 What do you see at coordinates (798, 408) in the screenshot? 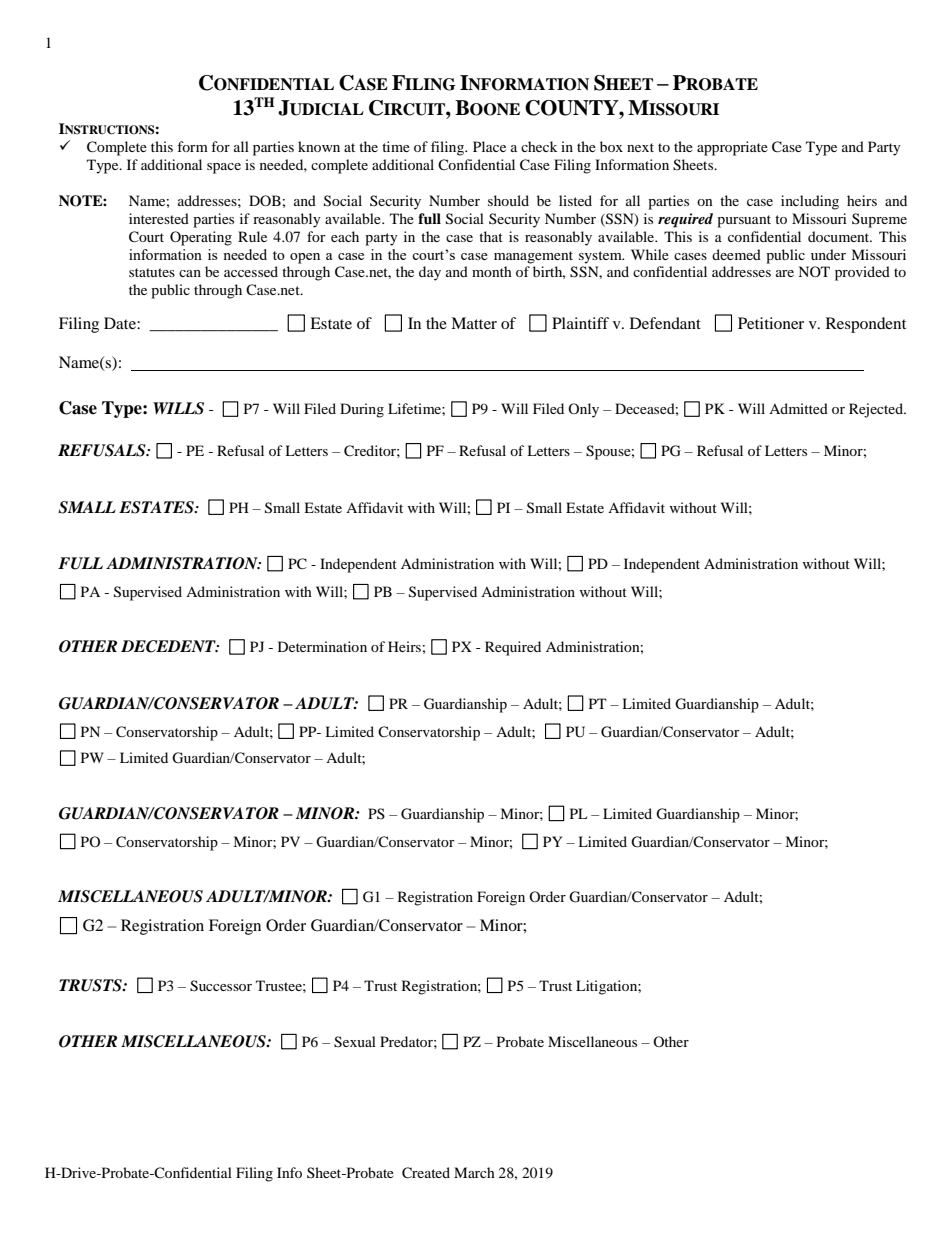
I see `Admitted` at bounding box center [798, 408].
